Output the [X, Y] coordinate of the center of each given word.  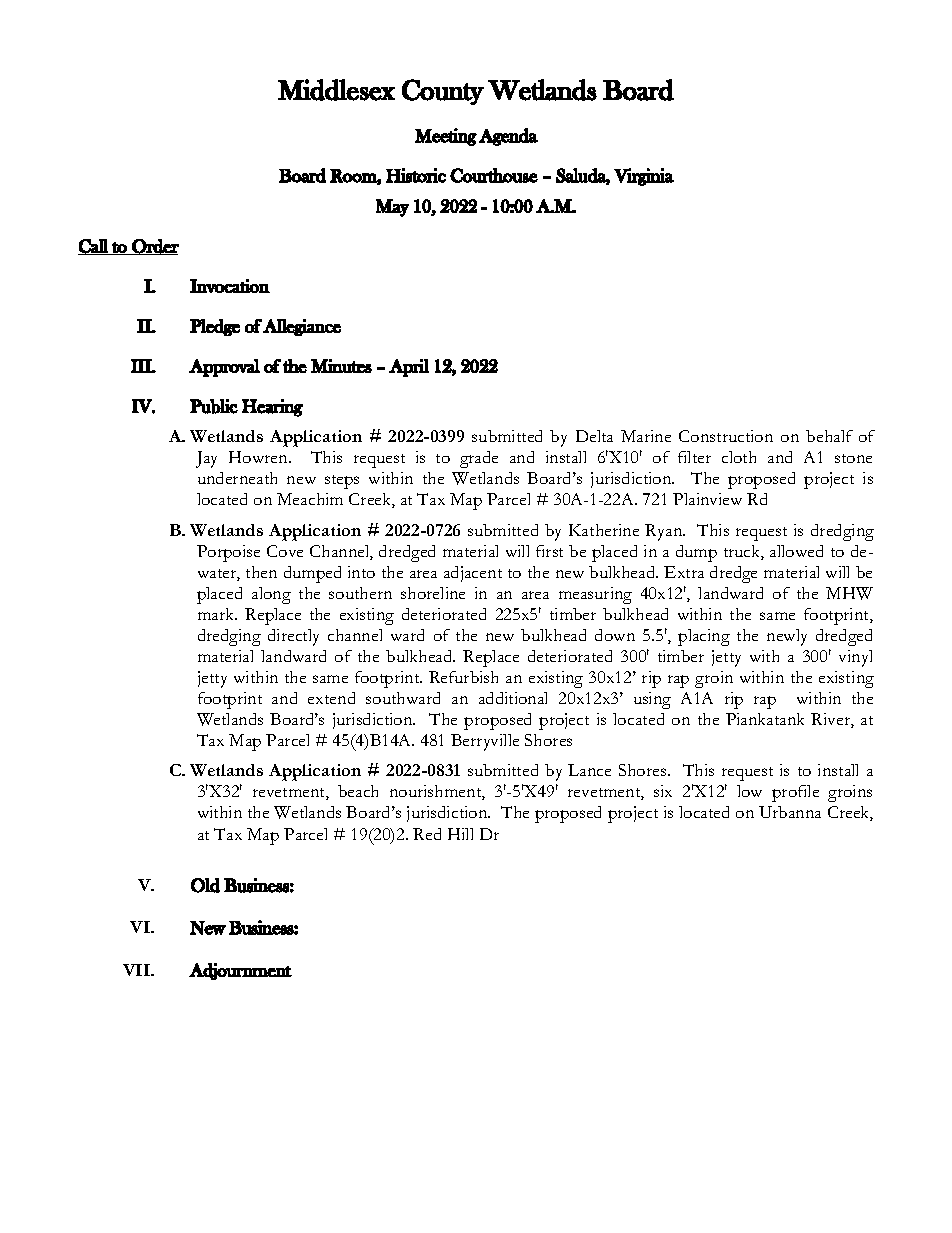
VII [137, 970]
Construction [726, 436]
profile [795, 793]
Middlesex [336, 90]
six [663, 791]
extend [331, 698]
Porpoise [228, 553]
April [409, 368]
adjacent [473, 574]
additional [513, 698]
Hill [460, 834]
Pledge [215, 327]
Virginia [644, 177]
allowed [796, 551]
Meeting [446, 137]
